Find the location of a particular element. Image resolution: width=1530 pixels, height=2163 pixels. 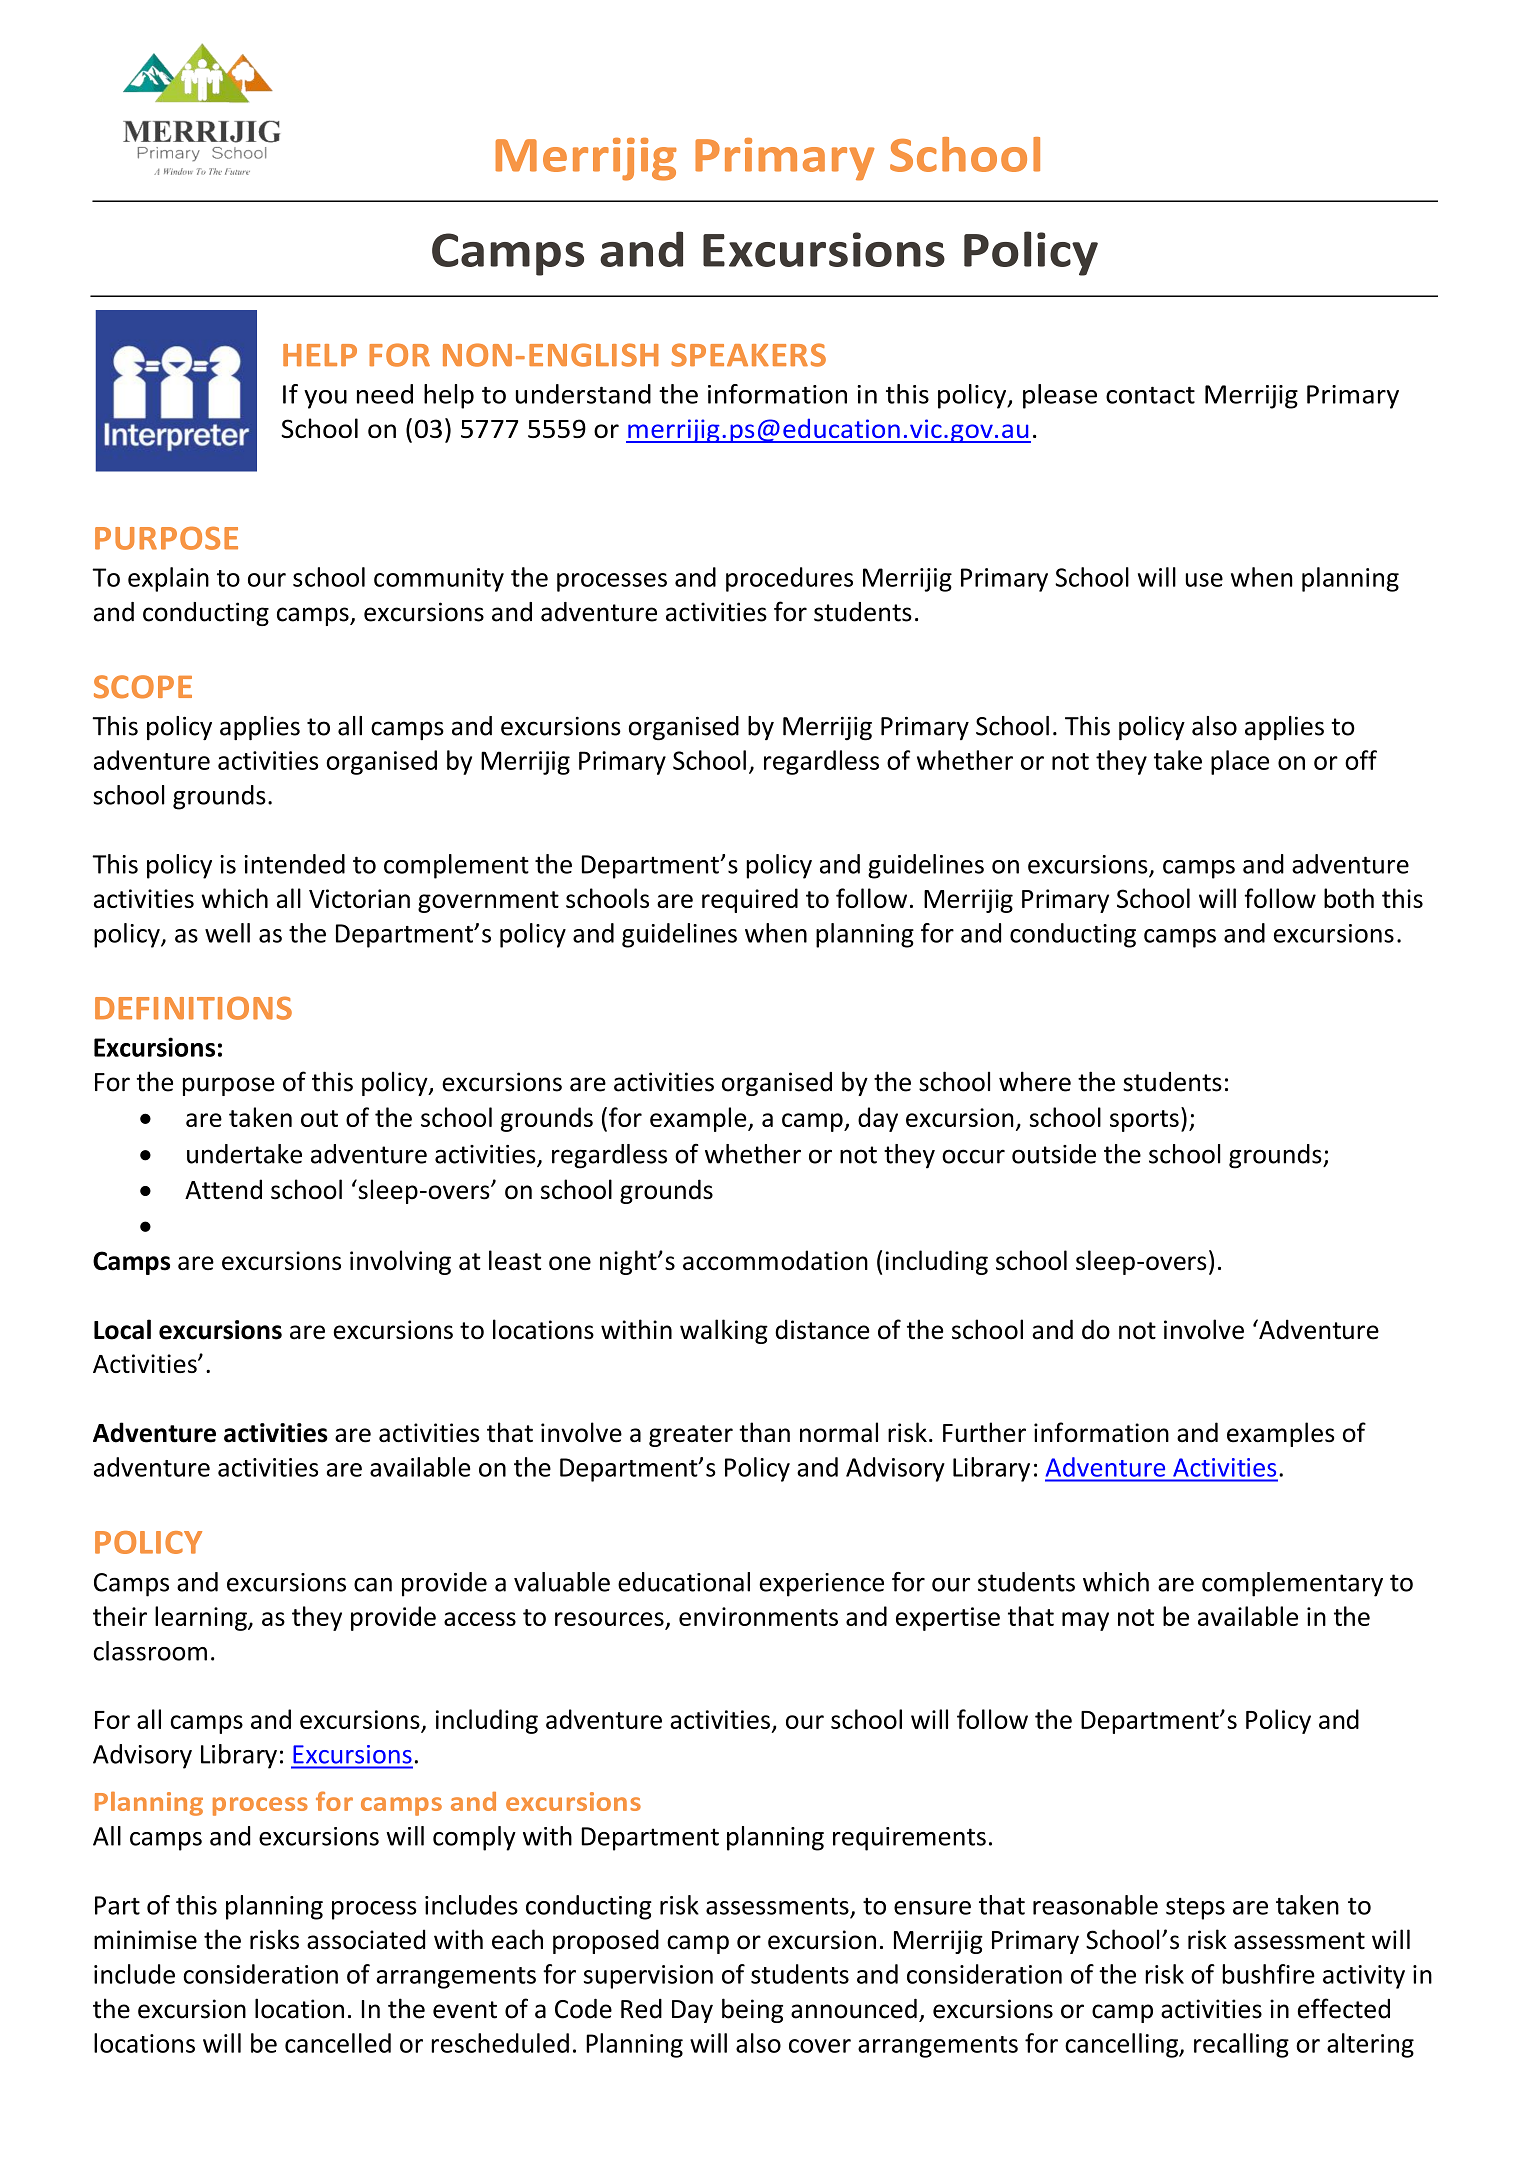

intended is located at coordinates (294, 864).
